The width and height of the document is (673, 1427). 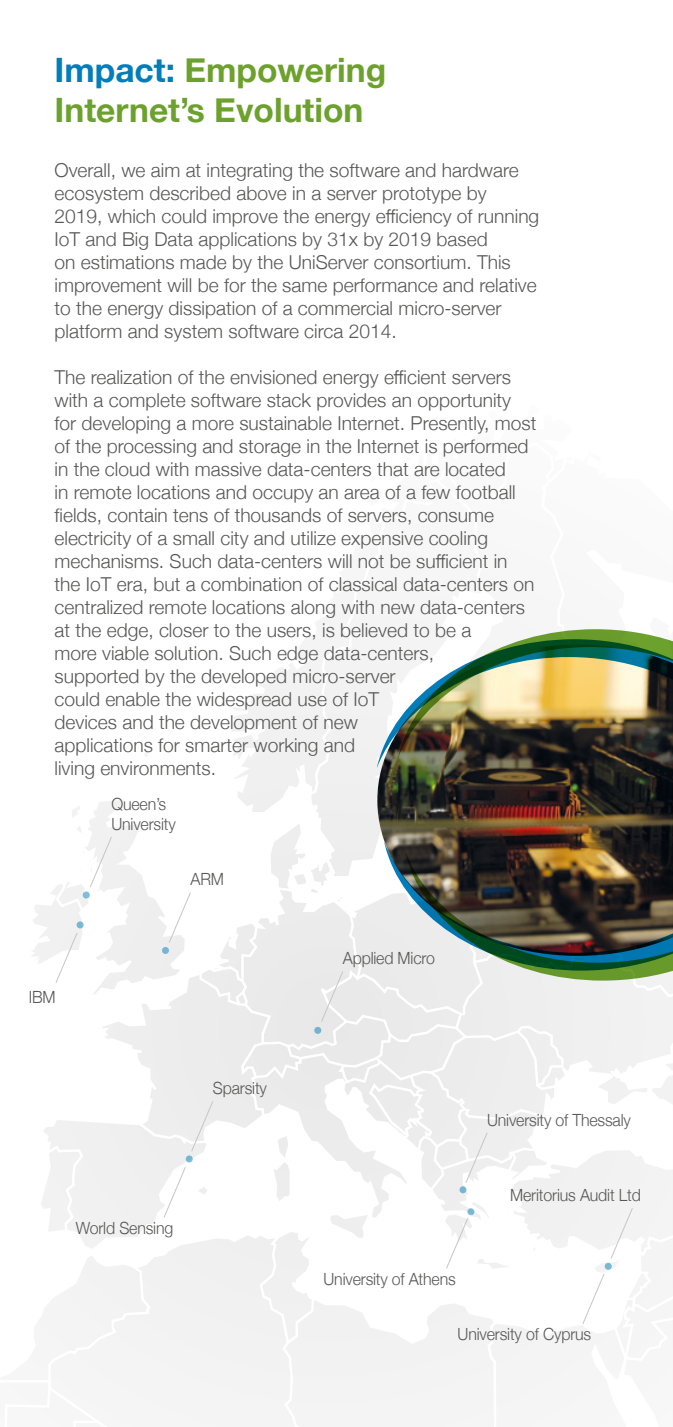 What do you see at coordinates (95, 1228) in the document?
I see `World` at bounding box center [95, 1228].
